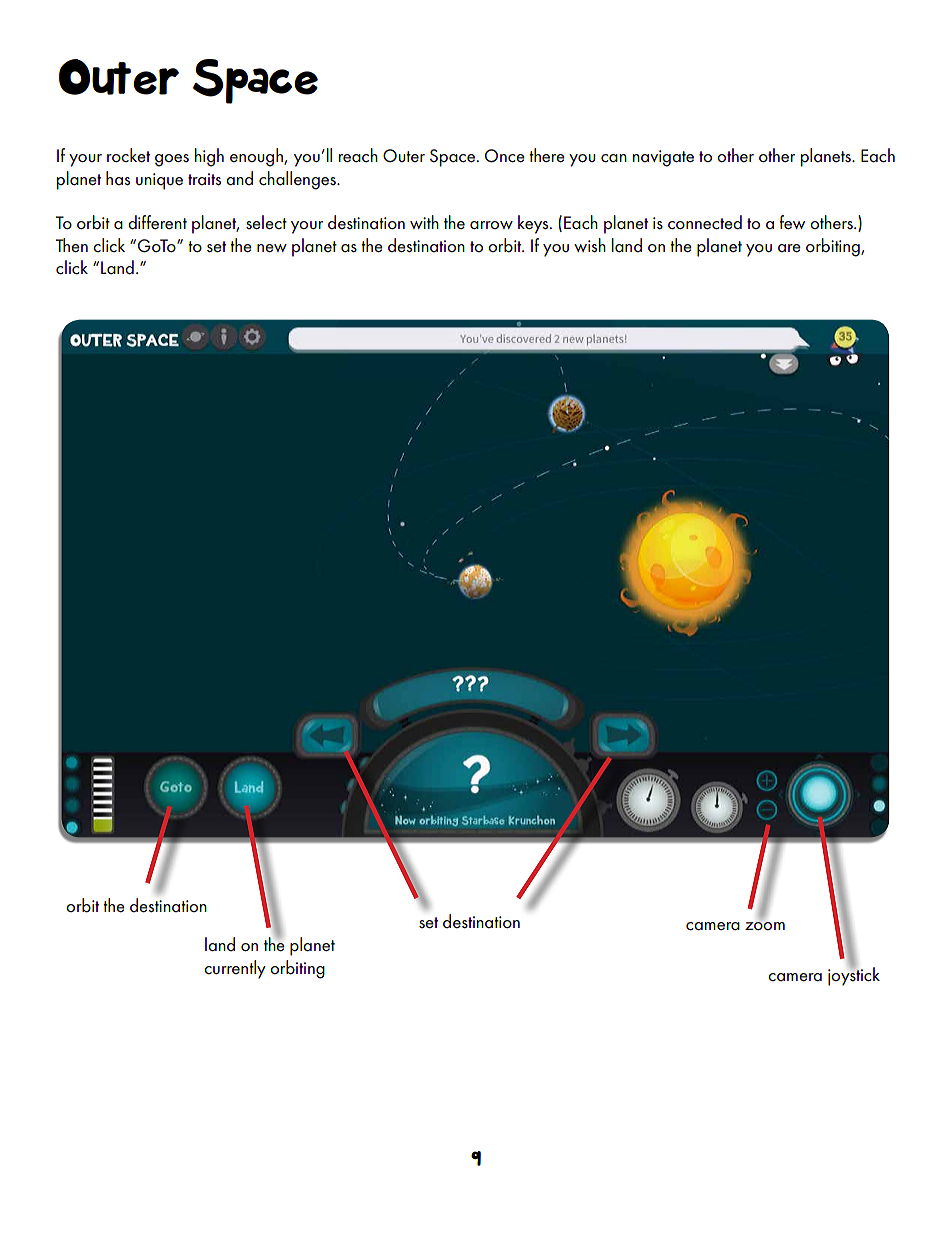 This image has height=1233, width=952. I want to click on currently, so click(235, 969).
